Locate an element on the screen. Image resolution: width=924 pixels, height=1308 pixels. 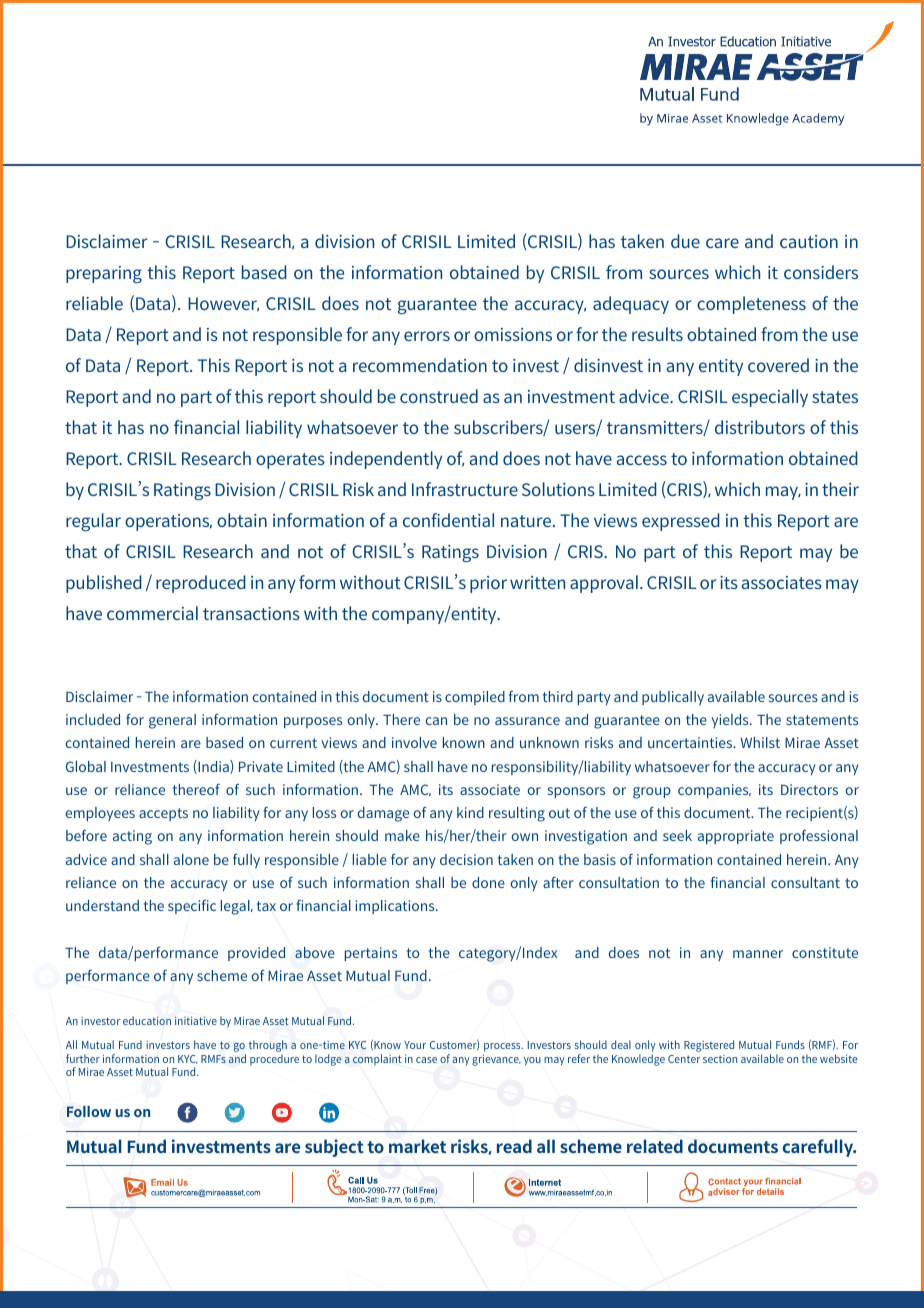
related is located at coordinates (655, 1146).
